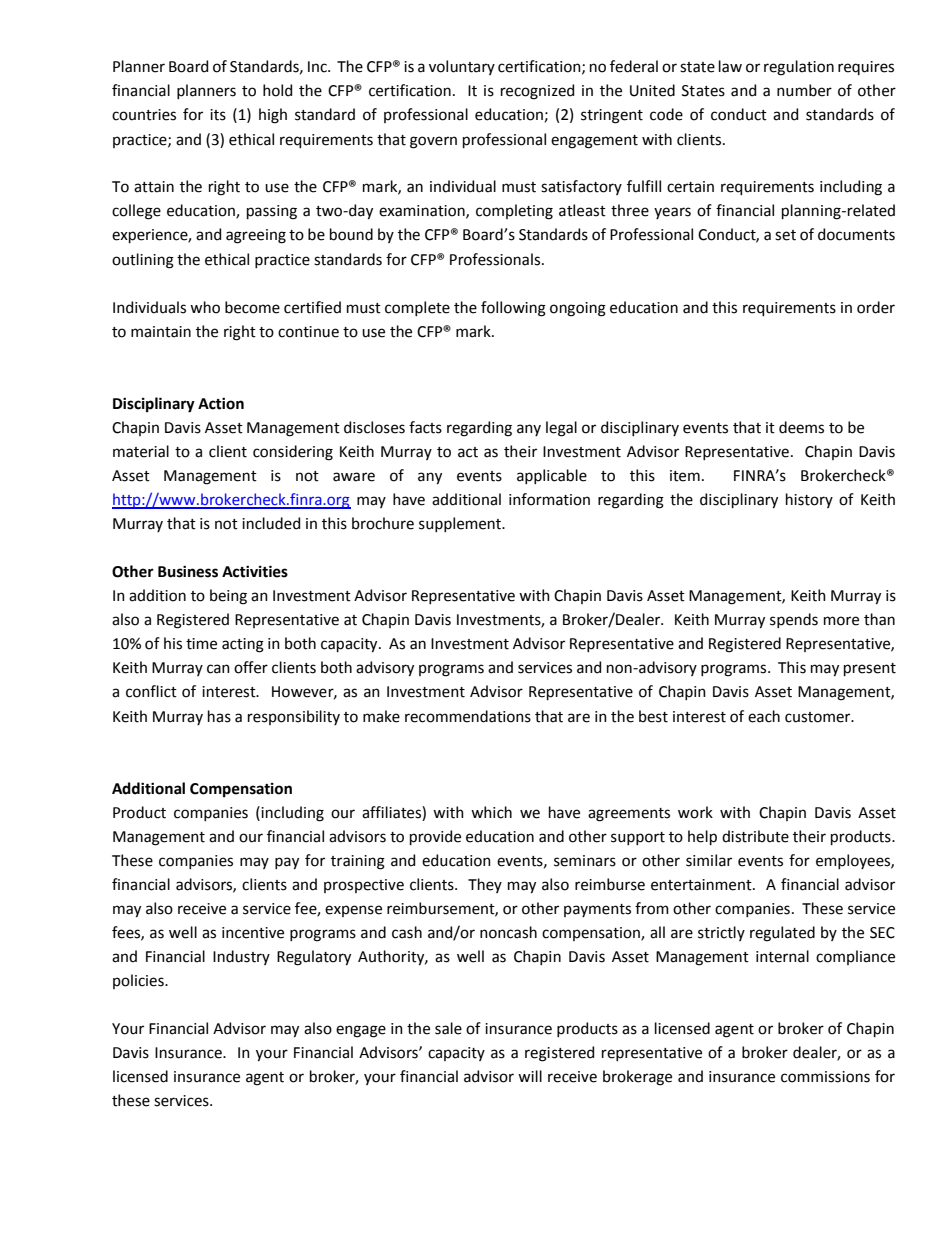 The image size is (952, 1233). Describe the element at coordinates (530, 1076) in the document. I see `will` at that location.
